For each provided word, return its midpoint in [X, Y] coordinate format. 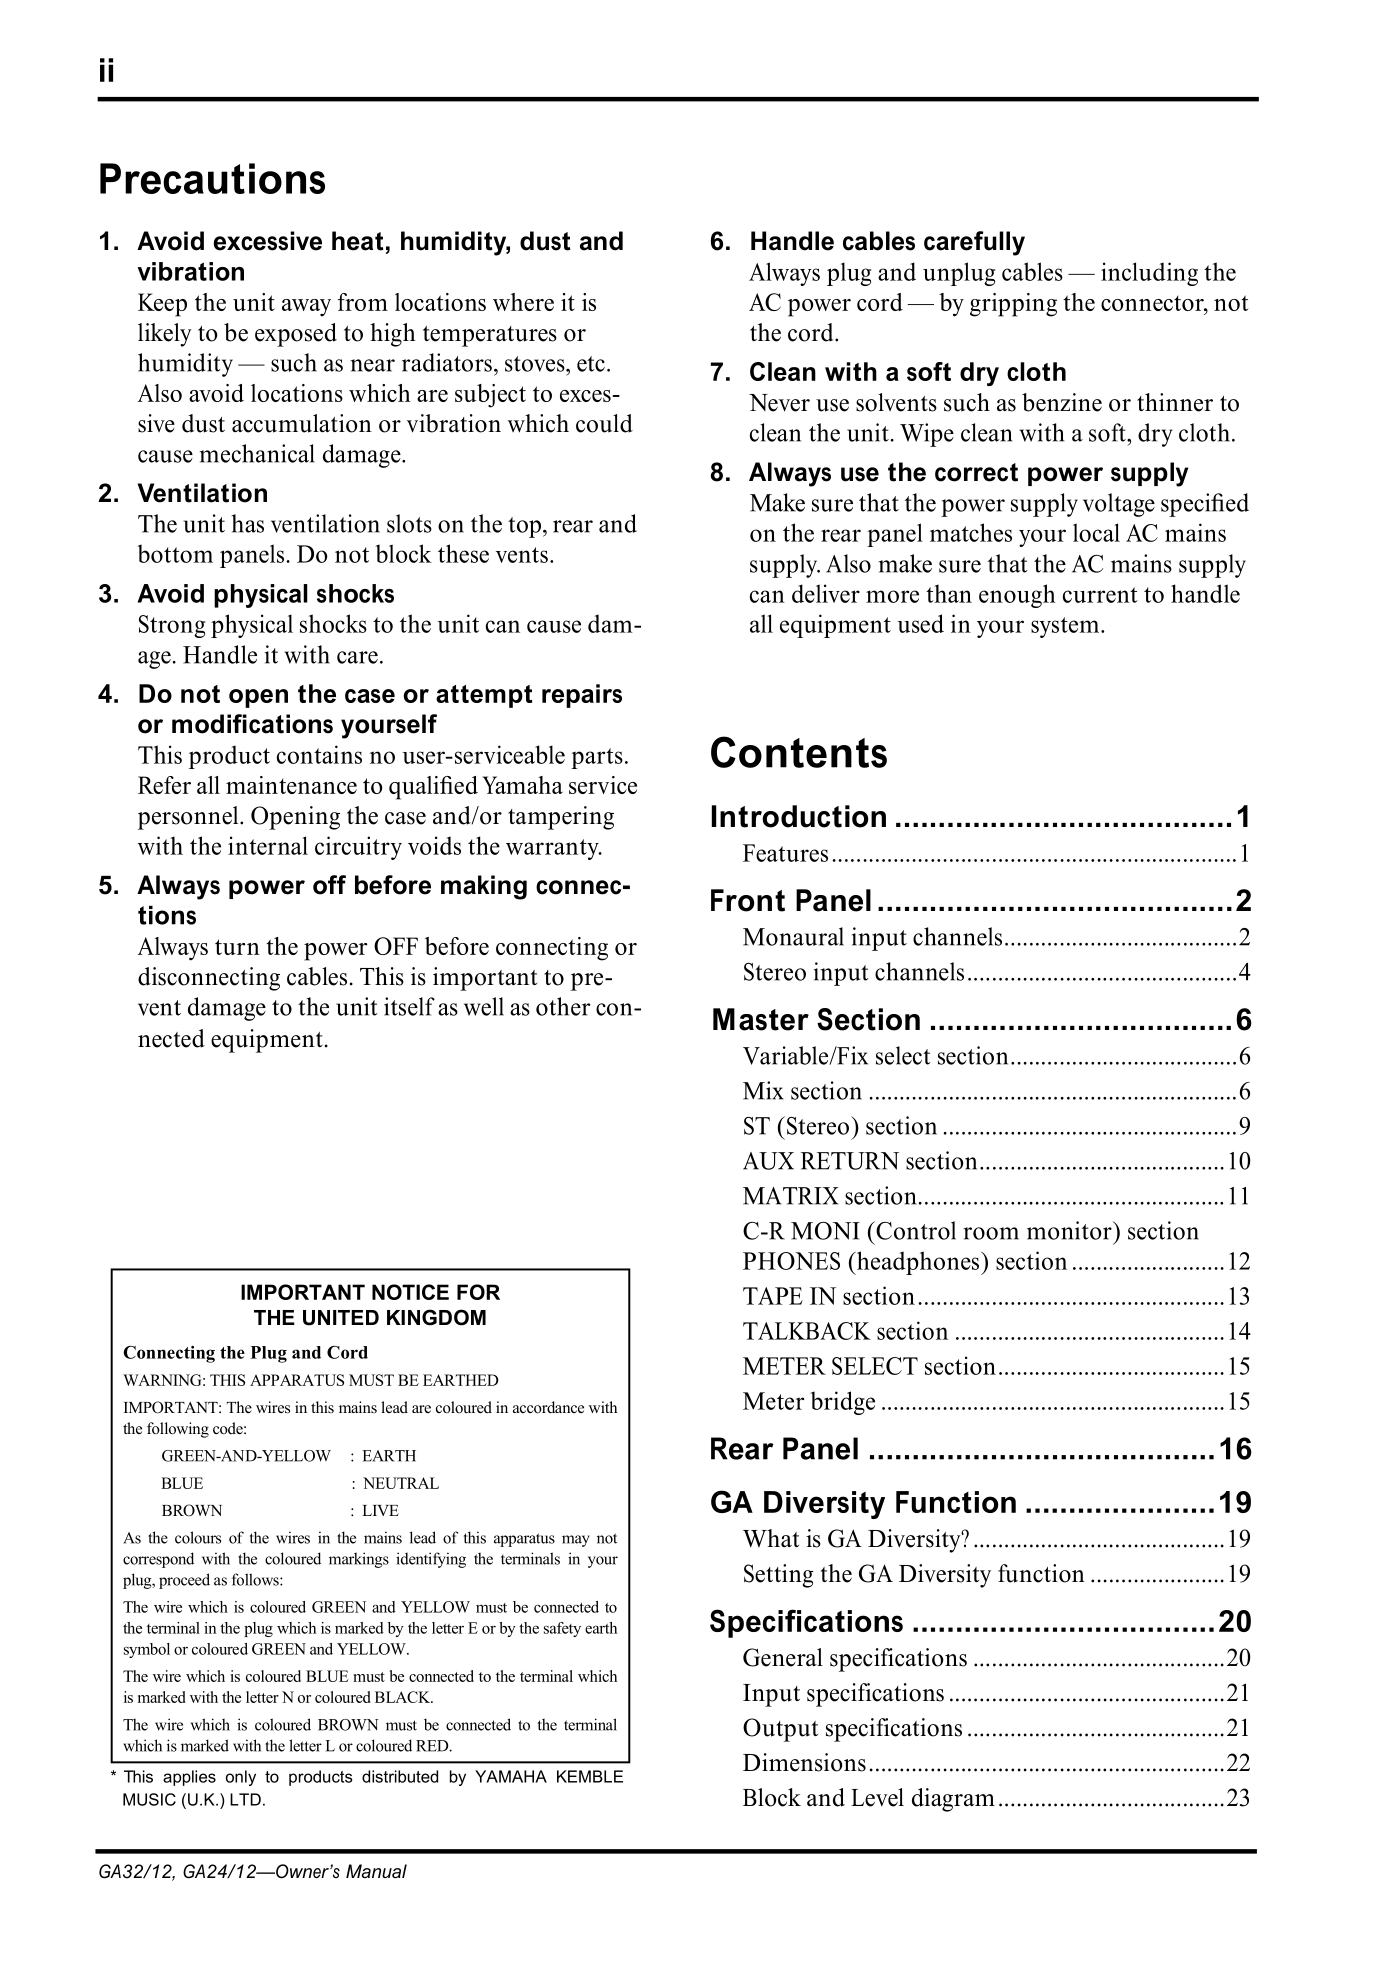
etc [591, 364]
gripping [1013, 305]
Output [780, 1730]
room [991, 1233]
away [306, 308]
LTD [245, 1799]
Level [877, 1797]
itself [409, 1006]
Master [761, 1019]
